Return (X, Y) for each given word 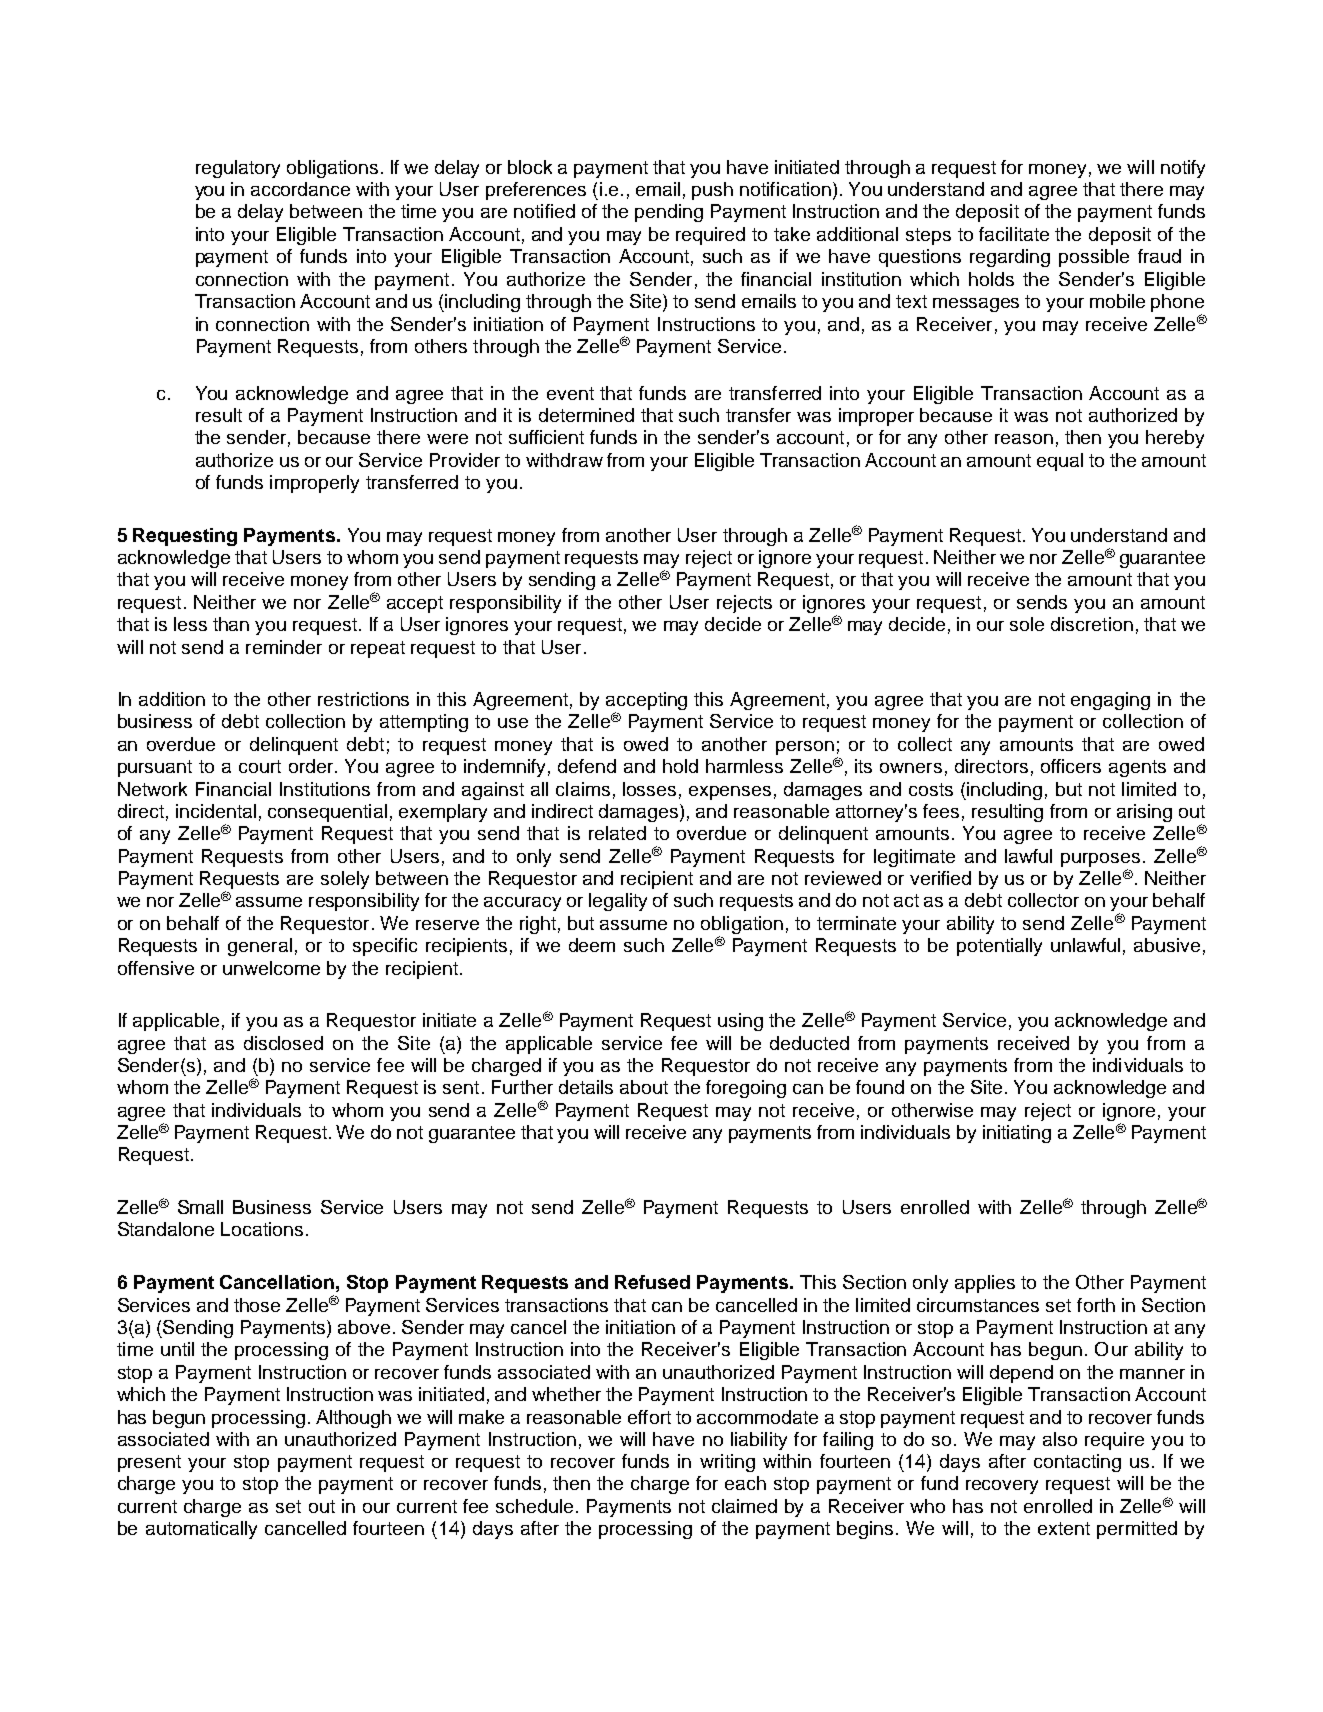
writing (727, 1463)
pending (669, 213)
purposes (1100, 860)
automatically (201, 1530)
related (617, 833)
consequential (327, 813)
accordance (300, 189)
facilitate (1014, 234)
